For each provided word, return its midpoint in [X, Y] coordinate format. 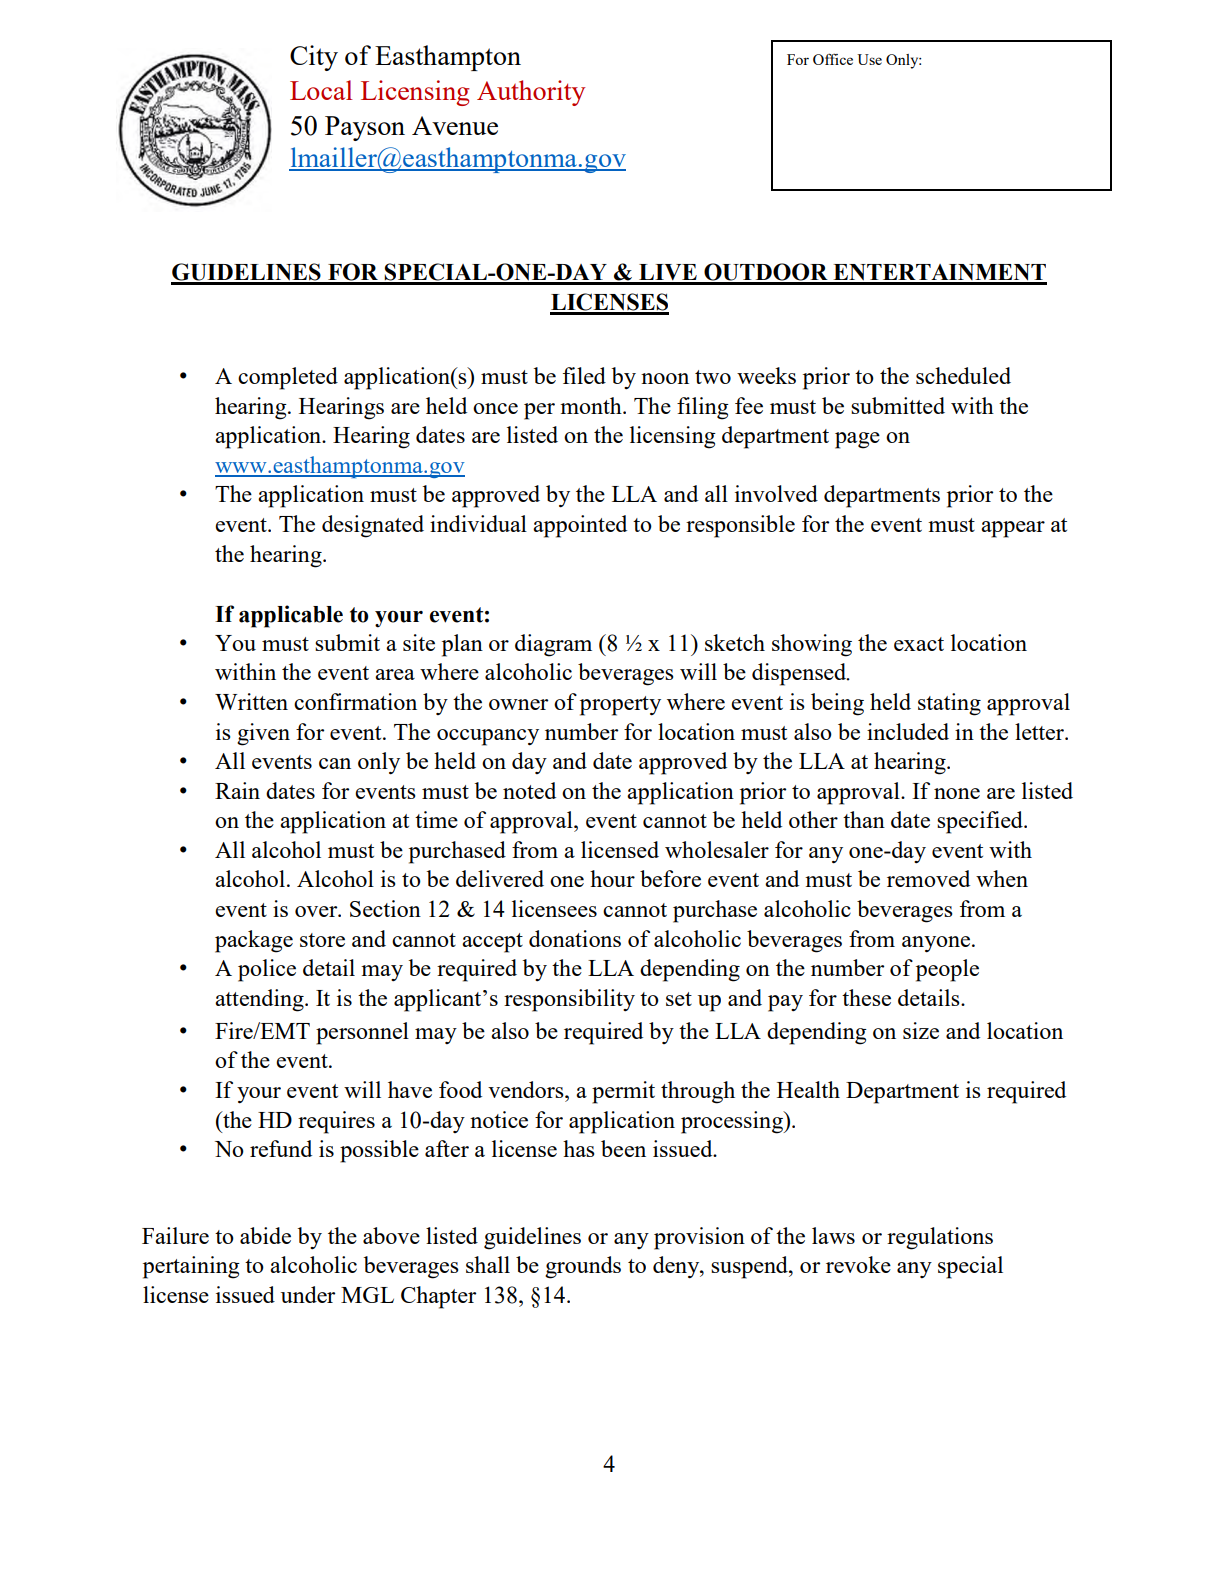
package [254, 941]
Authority [531, 93]
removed [928, 878]
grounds [583, 1267]
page [857, 440]
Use [869, 59]
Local [321, 90]
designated [373, 526]
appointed [580, 526]
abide [265, 1235]
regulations [940, 1238]
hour [612, 878]
